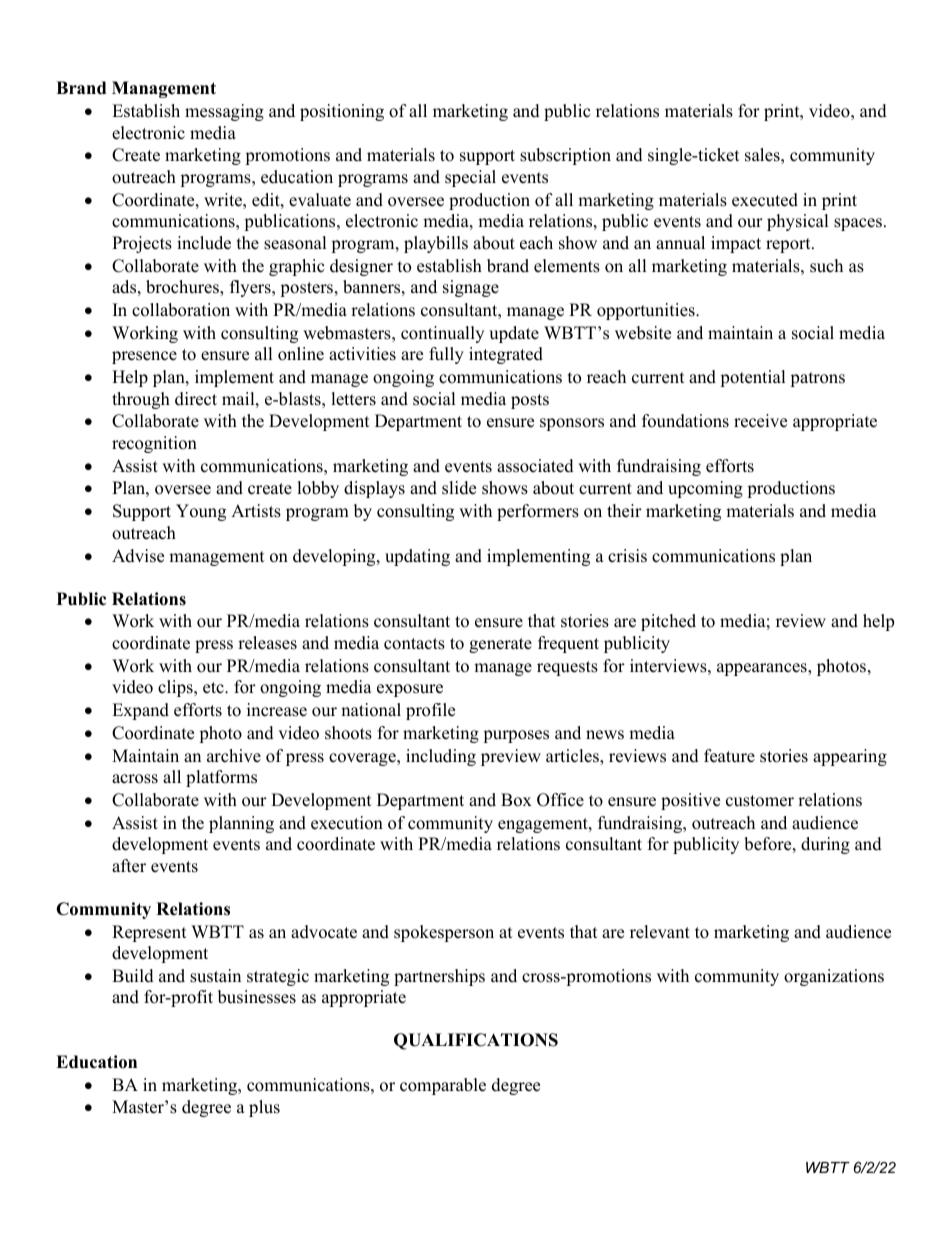 This screenshot has width=952, height=1233. I want to click on special, so click(470, 178).
